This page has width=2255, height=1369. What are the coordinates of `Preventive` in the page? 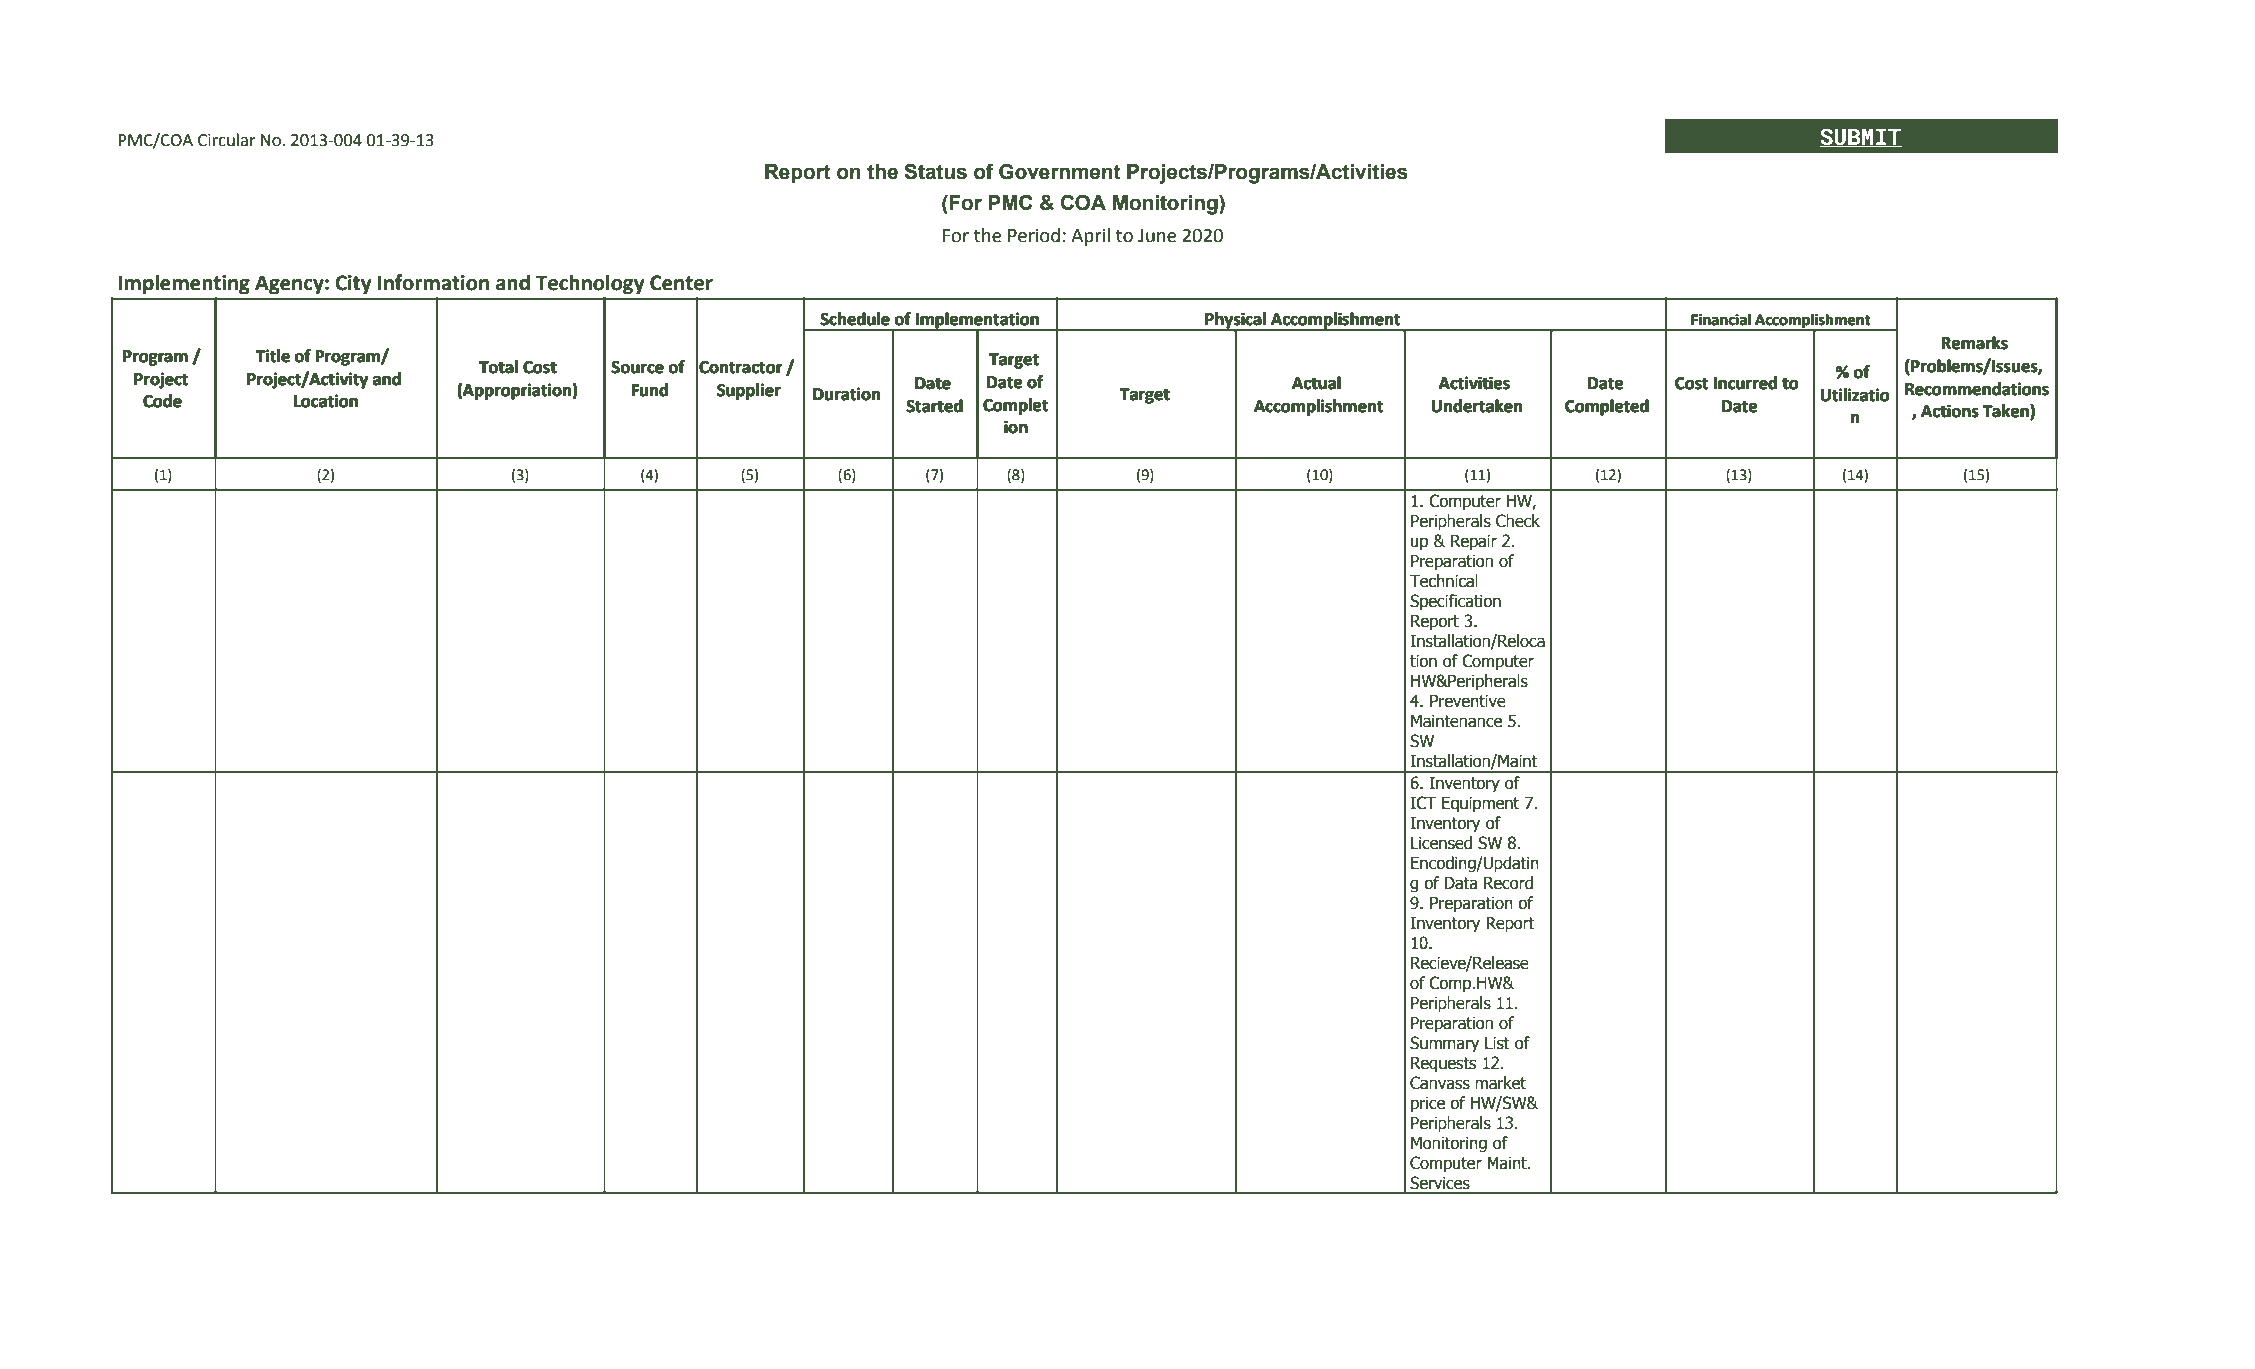 It's located at (1468, 701).
